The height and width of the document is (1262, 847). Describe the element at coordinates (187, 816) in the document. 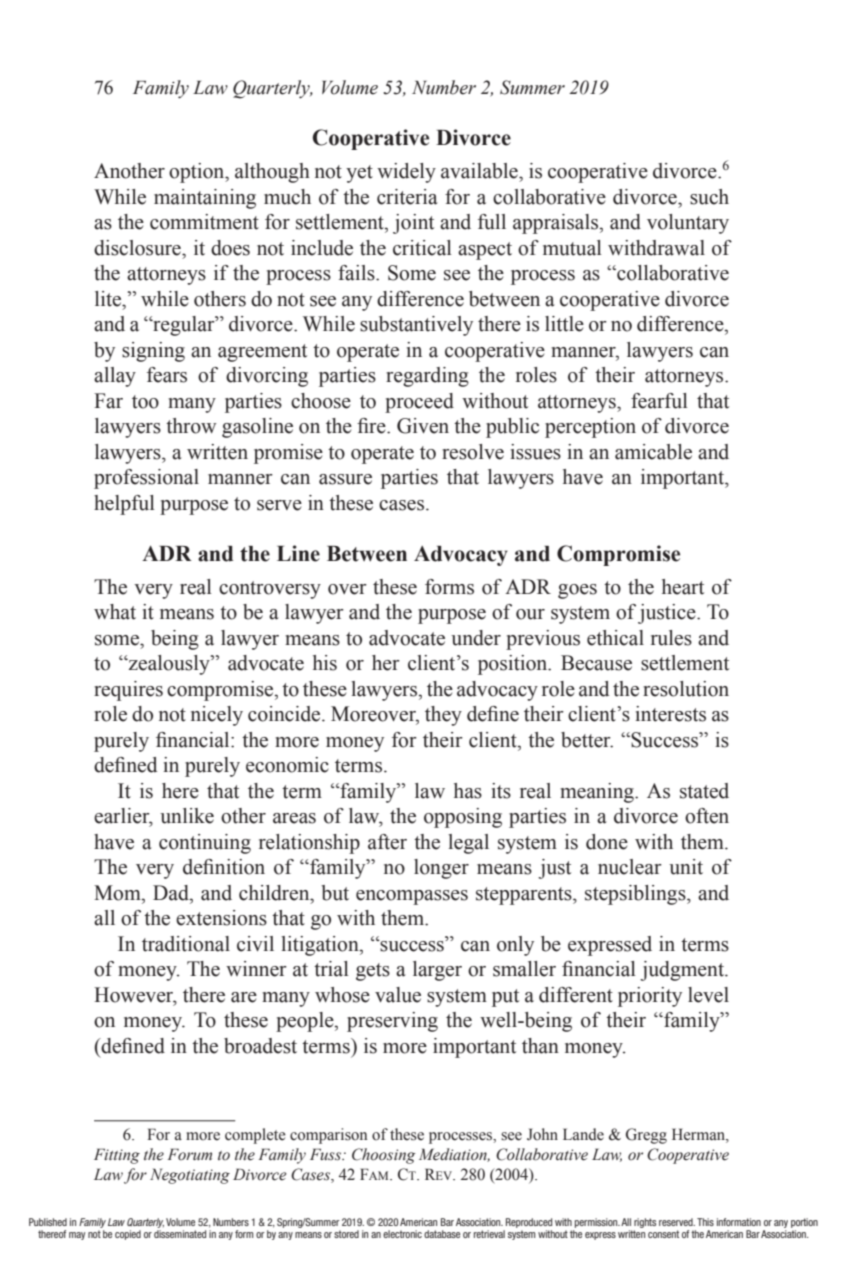

I see `unlike` at that location.
